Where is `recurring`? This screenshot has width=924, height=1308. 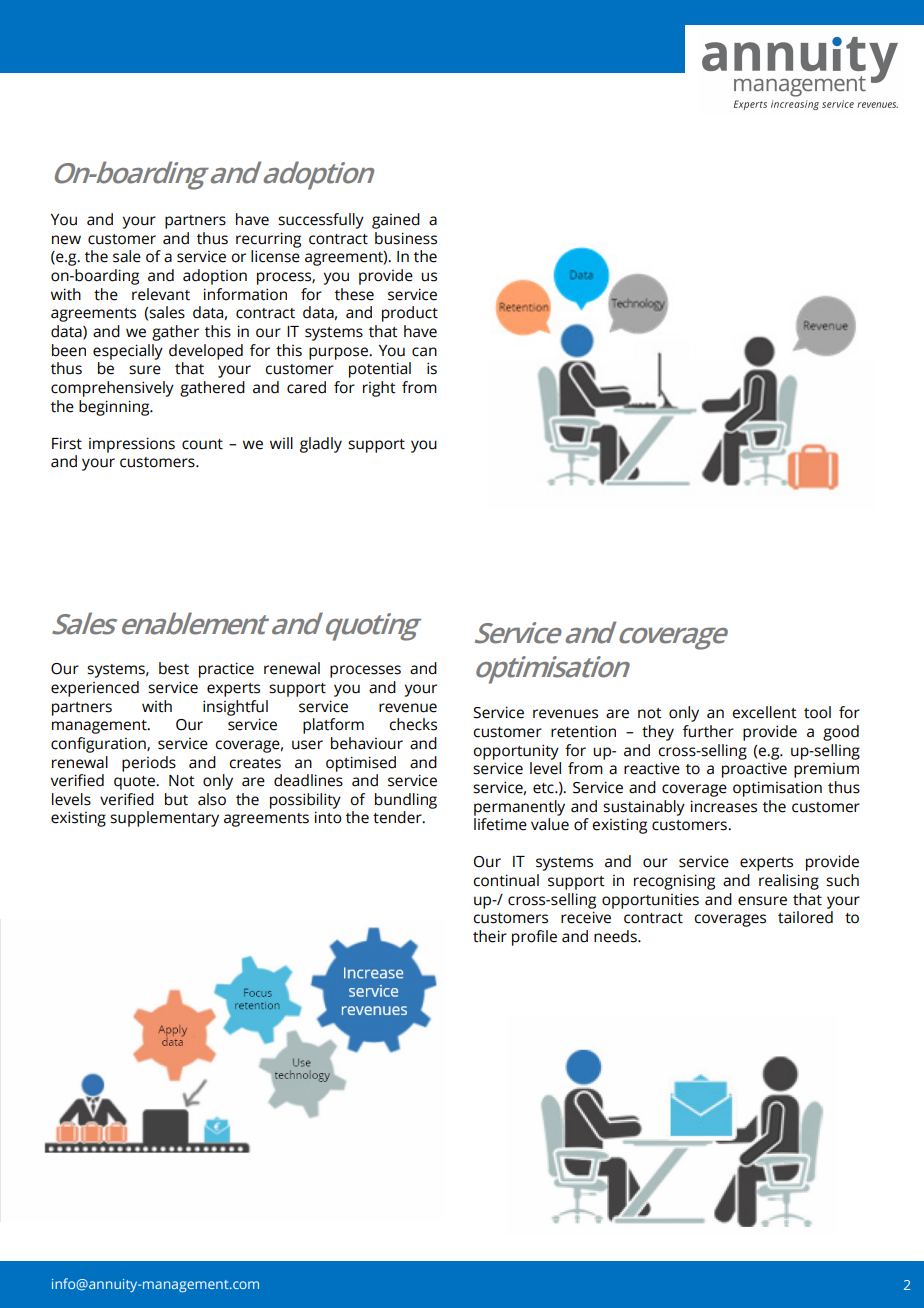
recurring is located at coordinates (268, 240).
